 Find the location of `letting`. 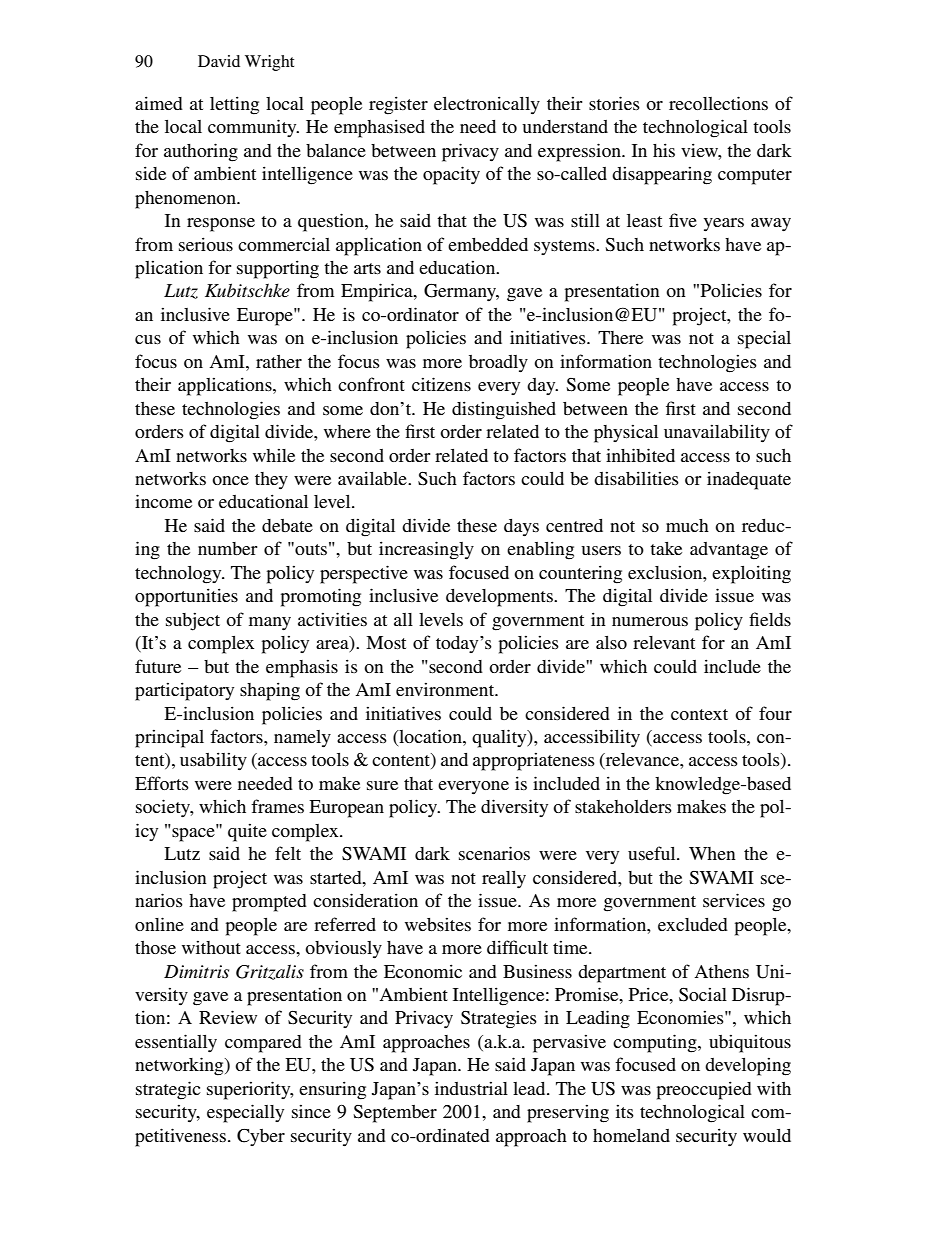

letting is located at coordinates (234, 105).
